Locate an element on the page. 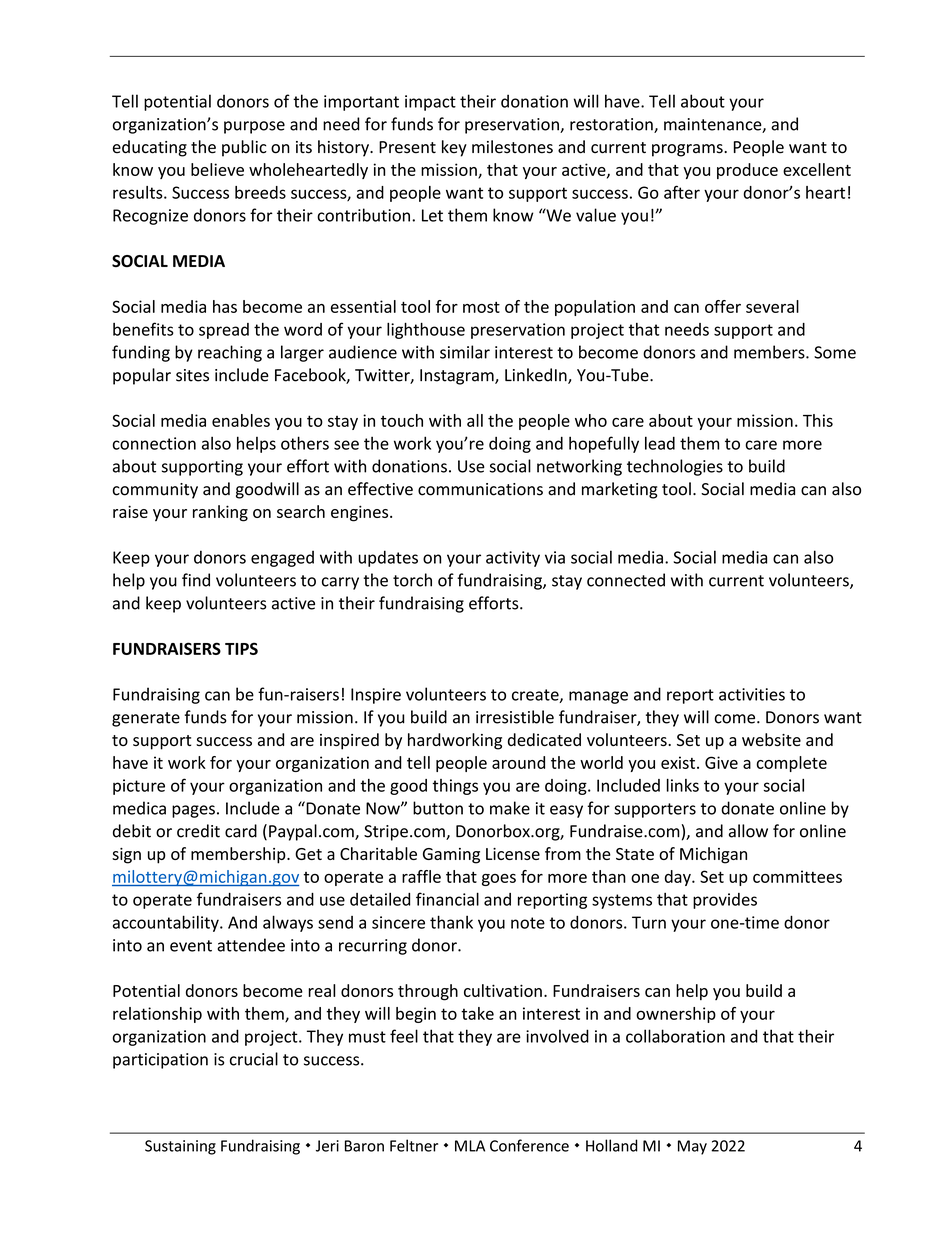 Image resolution: width=952 pixels, height=1233 pixels. public is located at coordinates (244, 148).
